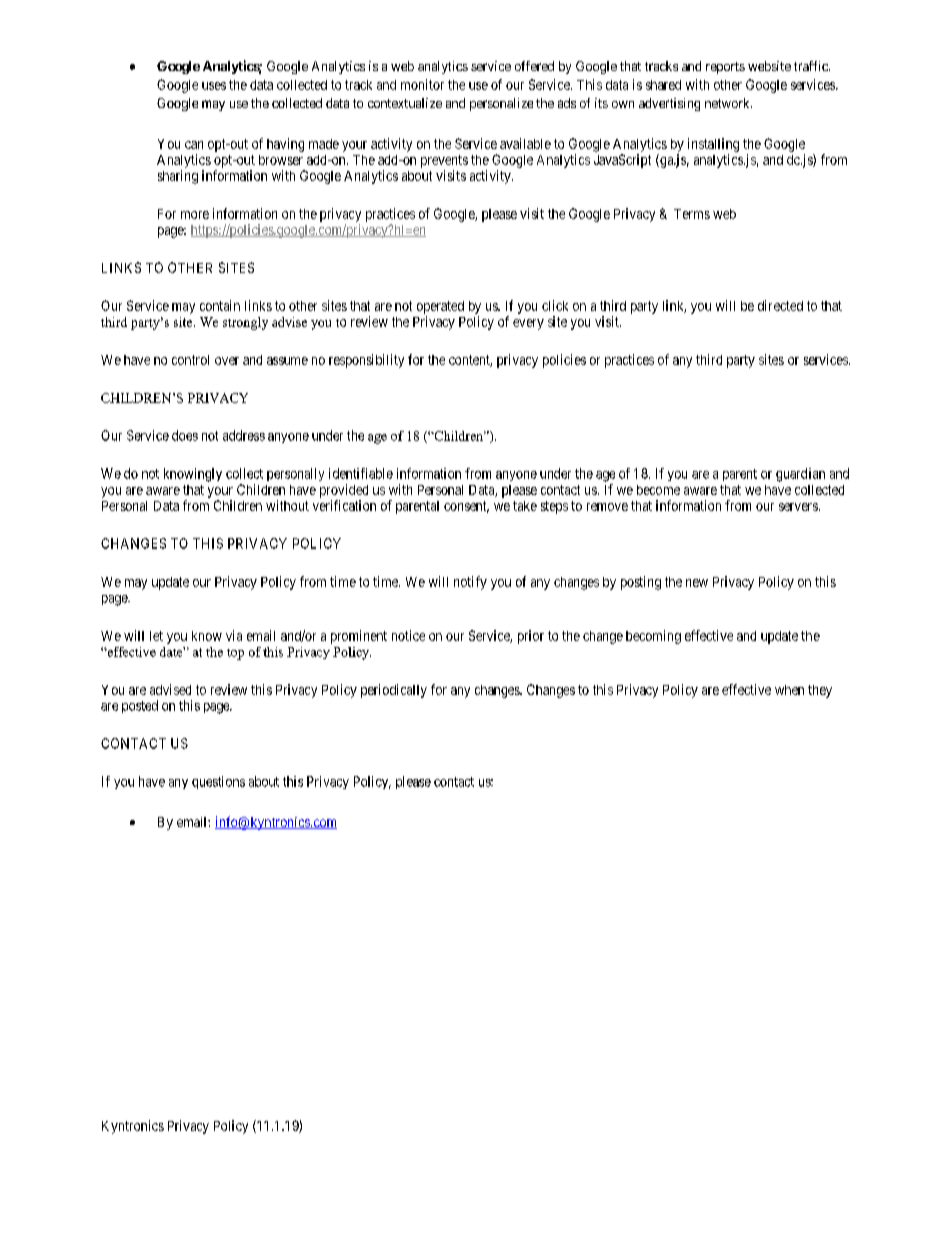 The width and height of the page is (952, 1233). Describe the element at coordinates (728, 103) in the page. I see `network` at that location.
